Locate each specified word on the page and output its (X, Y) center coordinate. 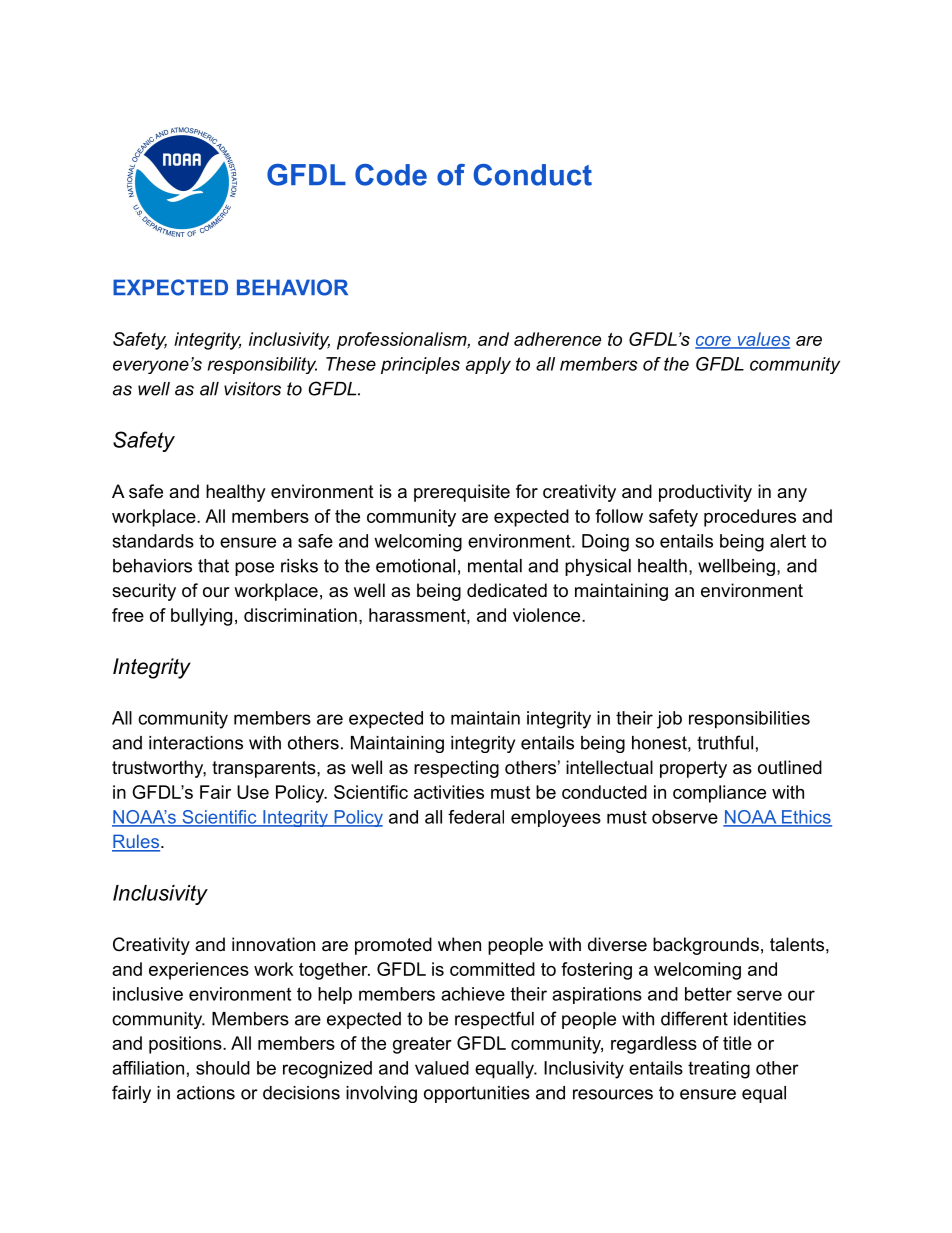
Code (391, 175)
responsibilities (749, 720)
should (223, 1068)
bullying (201, 617)
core (714, 342)
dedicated (507, 590)
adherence (557, 339)
